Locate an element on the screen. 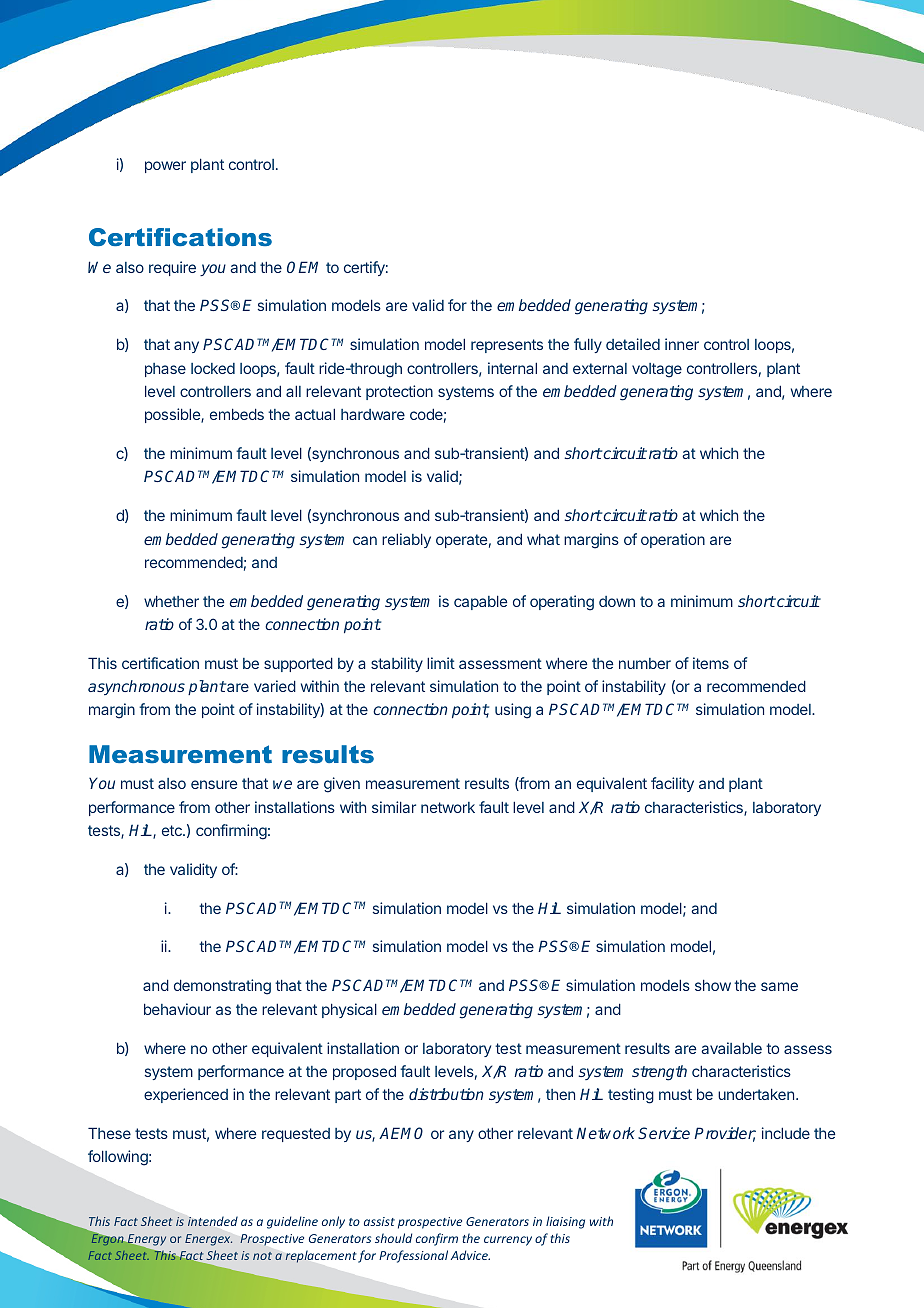  possible is located at coordinates (173, 415).
